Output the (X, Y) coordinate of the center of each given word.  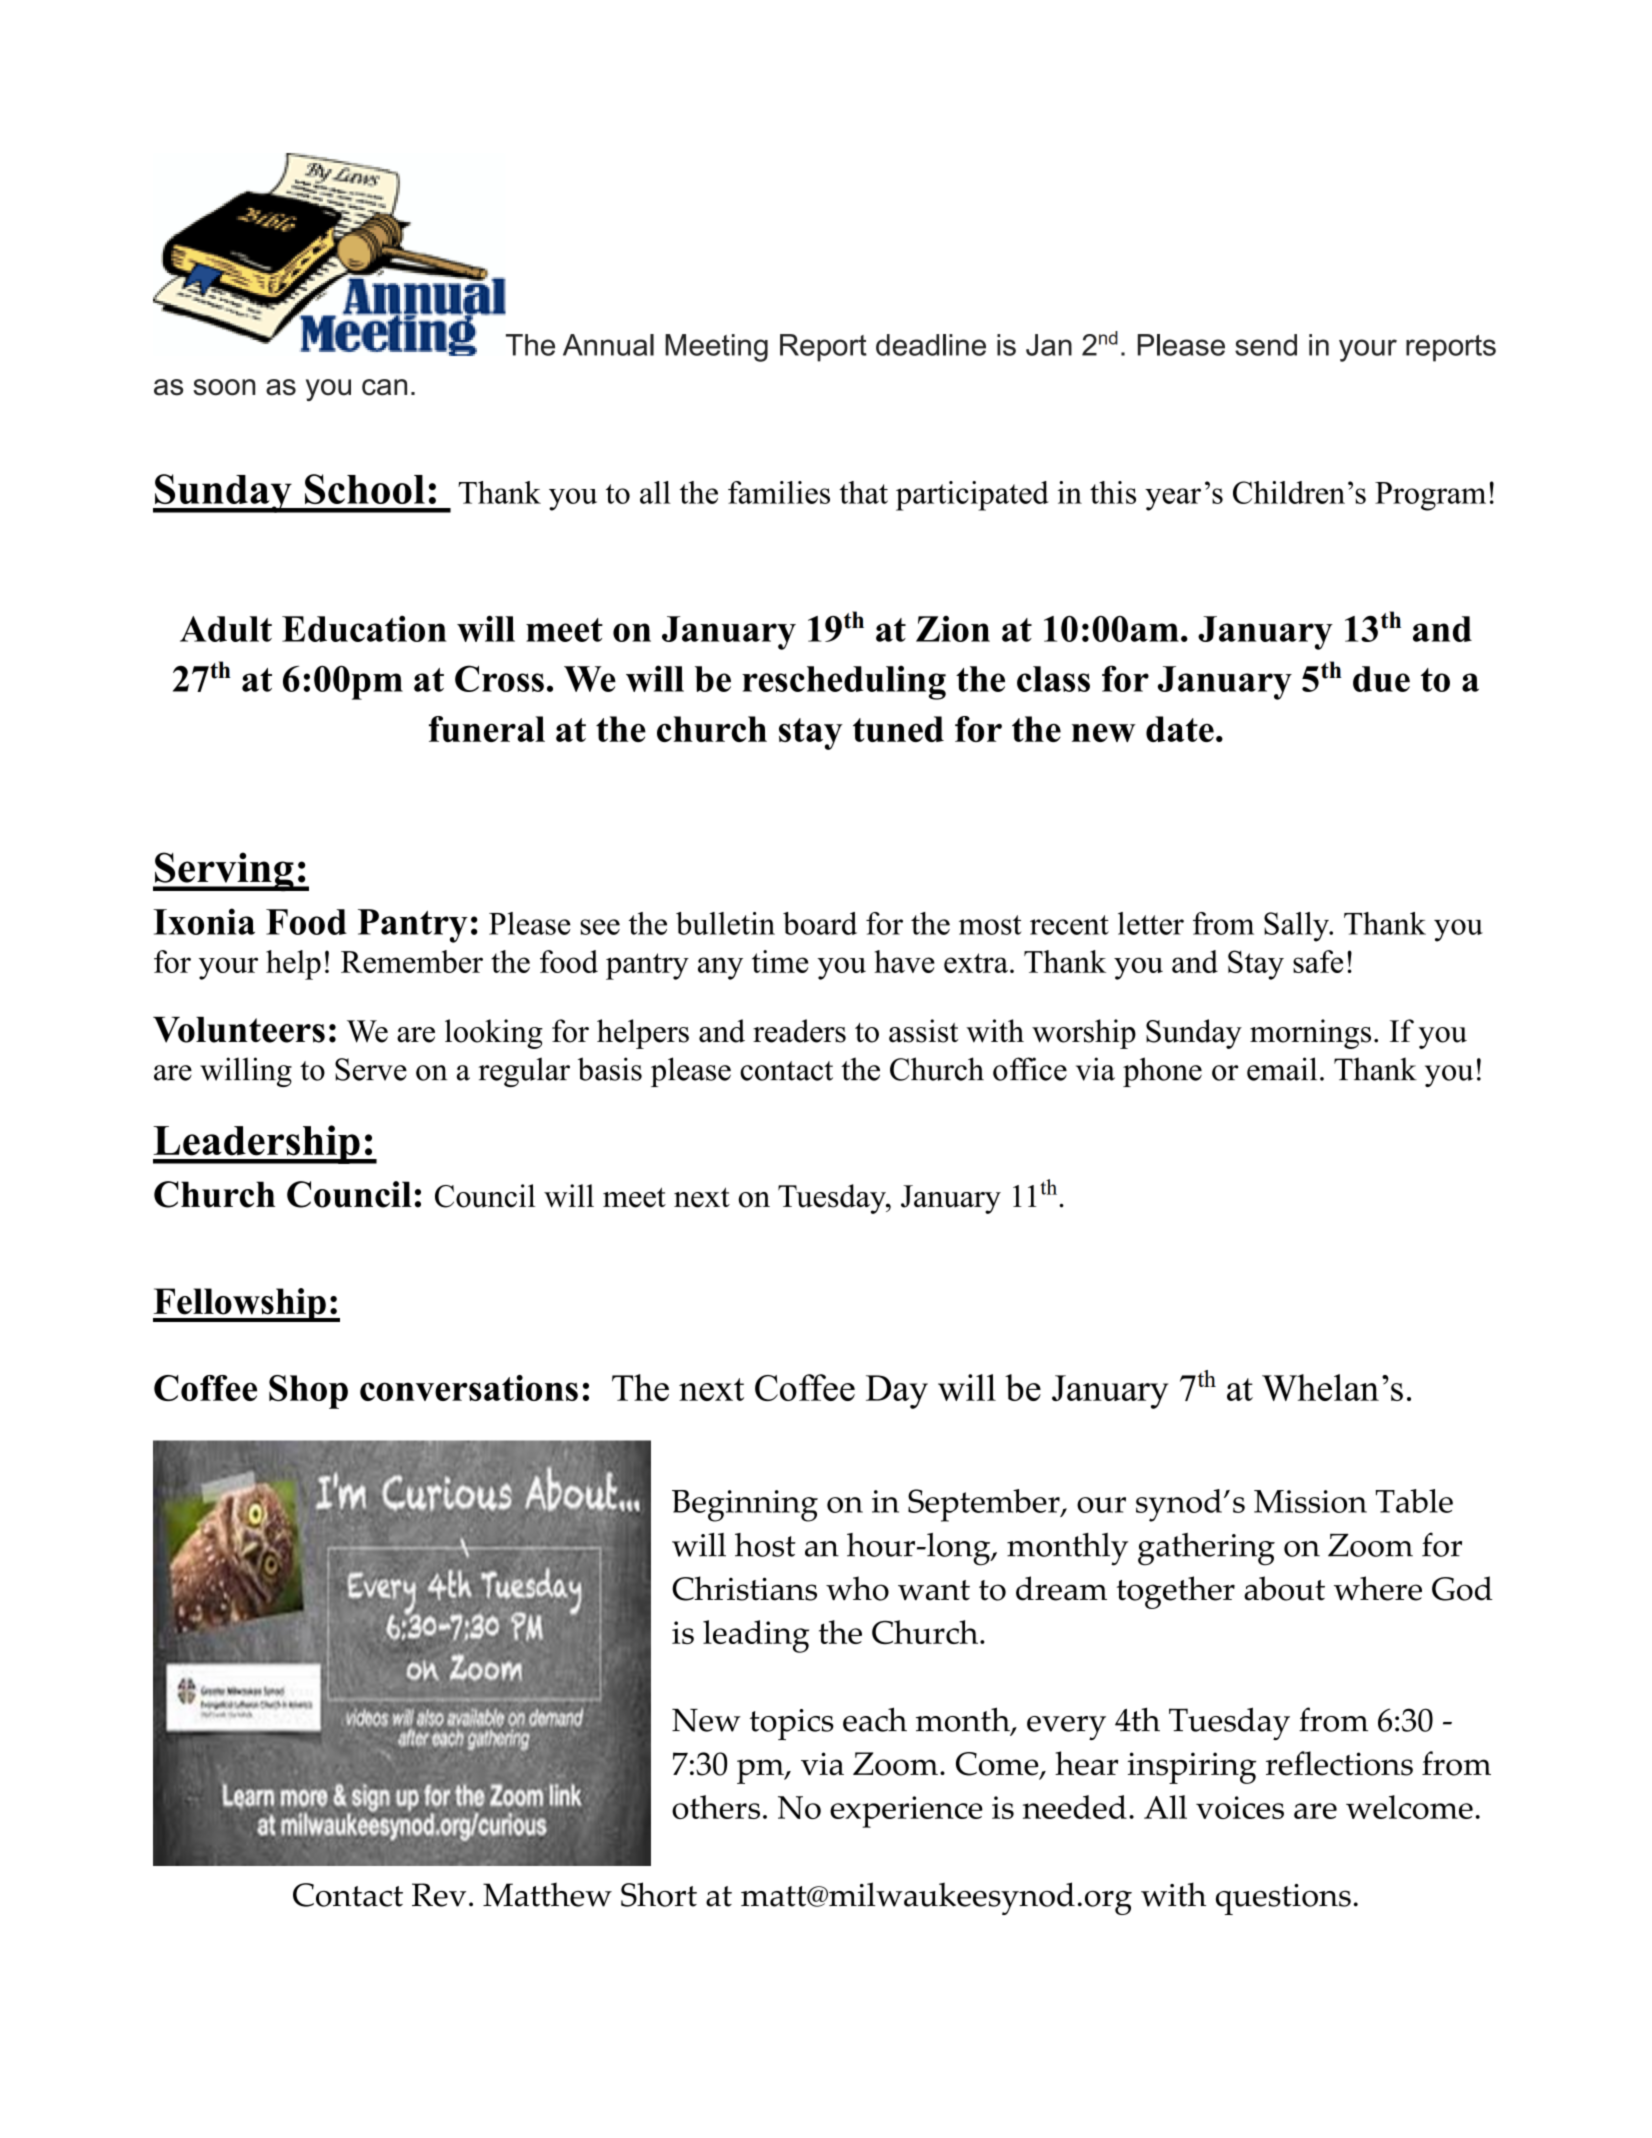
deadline (931, 345)
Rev (439, 1895)
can (384, 387)
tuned (898, 729)
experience (906, 1812)
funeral (487, 729)
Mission (1310, 1501)
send (1266, 345)
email (1282, 1069)
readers (799, 1031)
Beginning (745, 1506)
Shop (308, 1392)
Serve (371, 1069)
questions (1283, 1899)
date (1180, 729)
